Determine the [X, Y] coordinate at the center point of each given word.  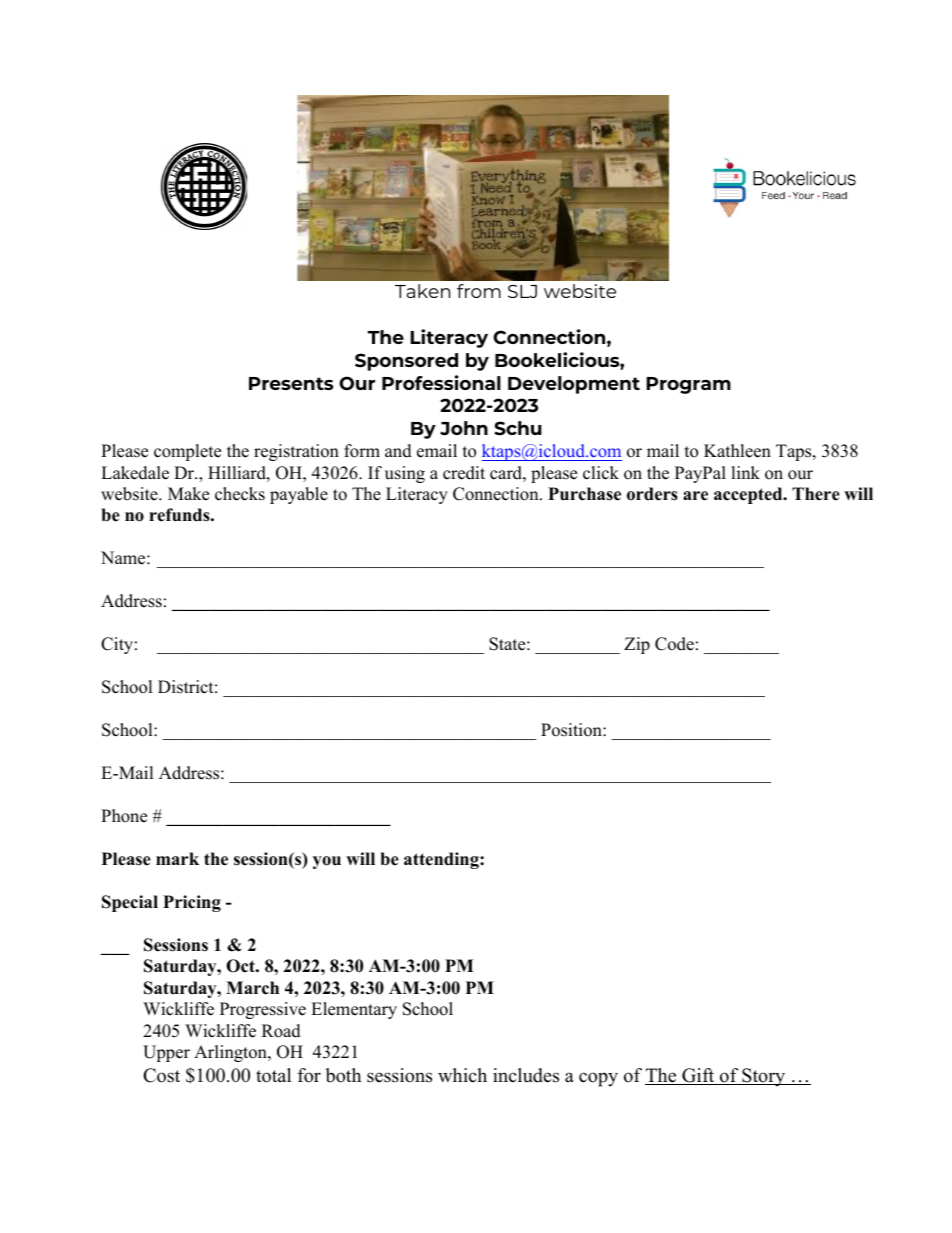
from [479, 291]
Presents [291, 383]
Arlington [231, 1053]
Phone [124, 816]
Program [688, 385]
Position [572, 730]
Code [674, 644]
